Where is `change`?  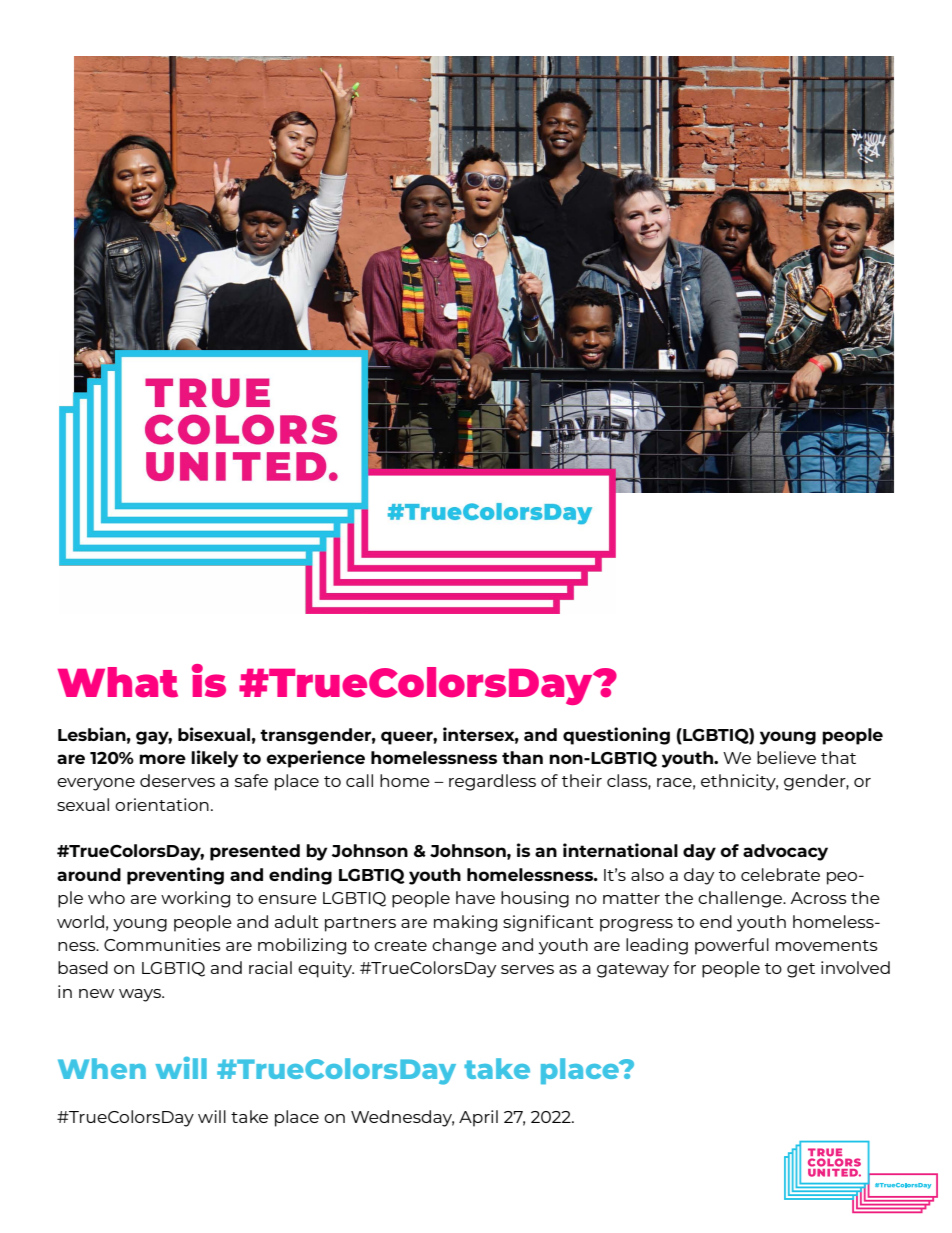 change is located at coordinates (464, 946).
